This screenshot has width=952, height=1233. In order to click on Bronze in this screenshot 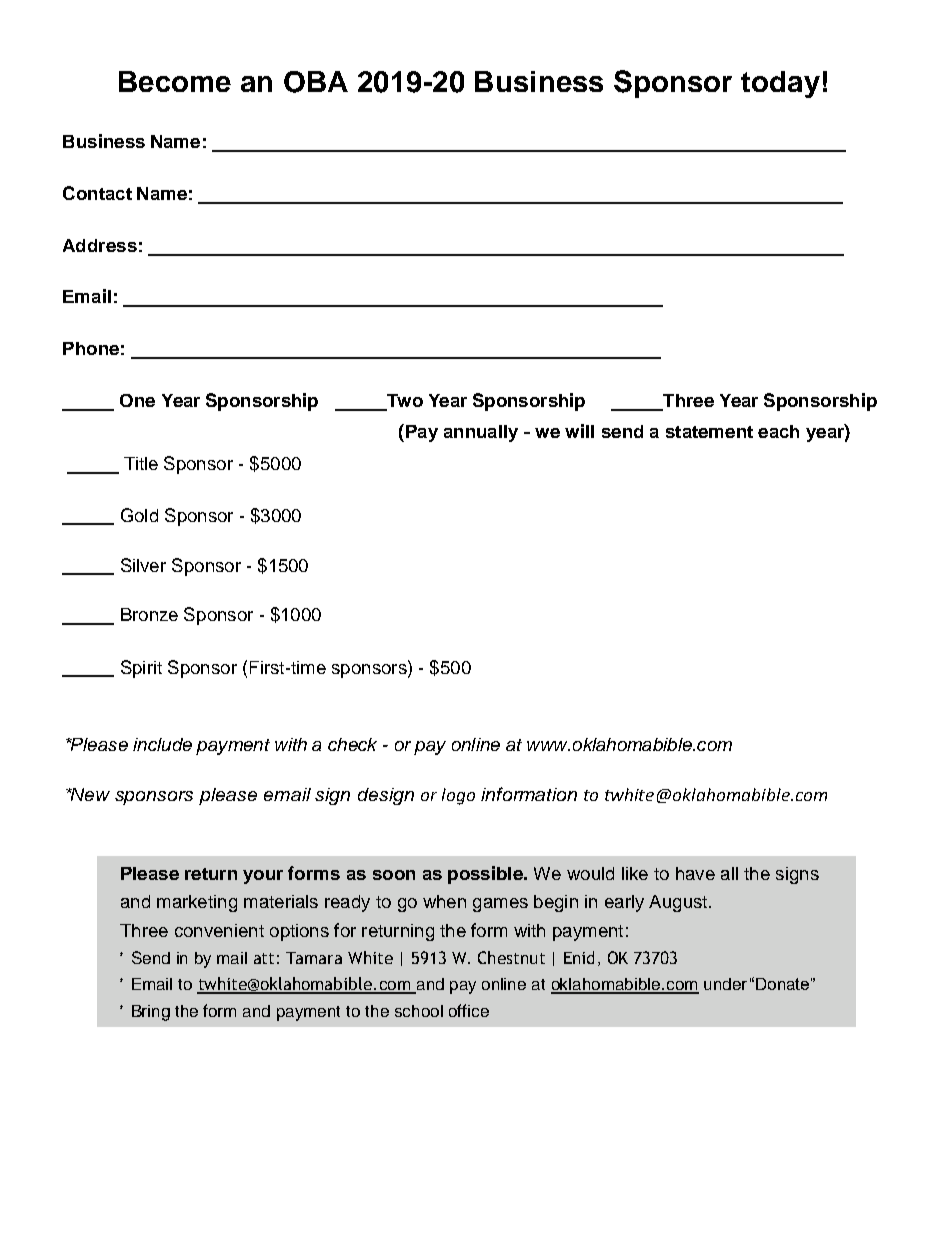, I will do `click(149, 614)`.
